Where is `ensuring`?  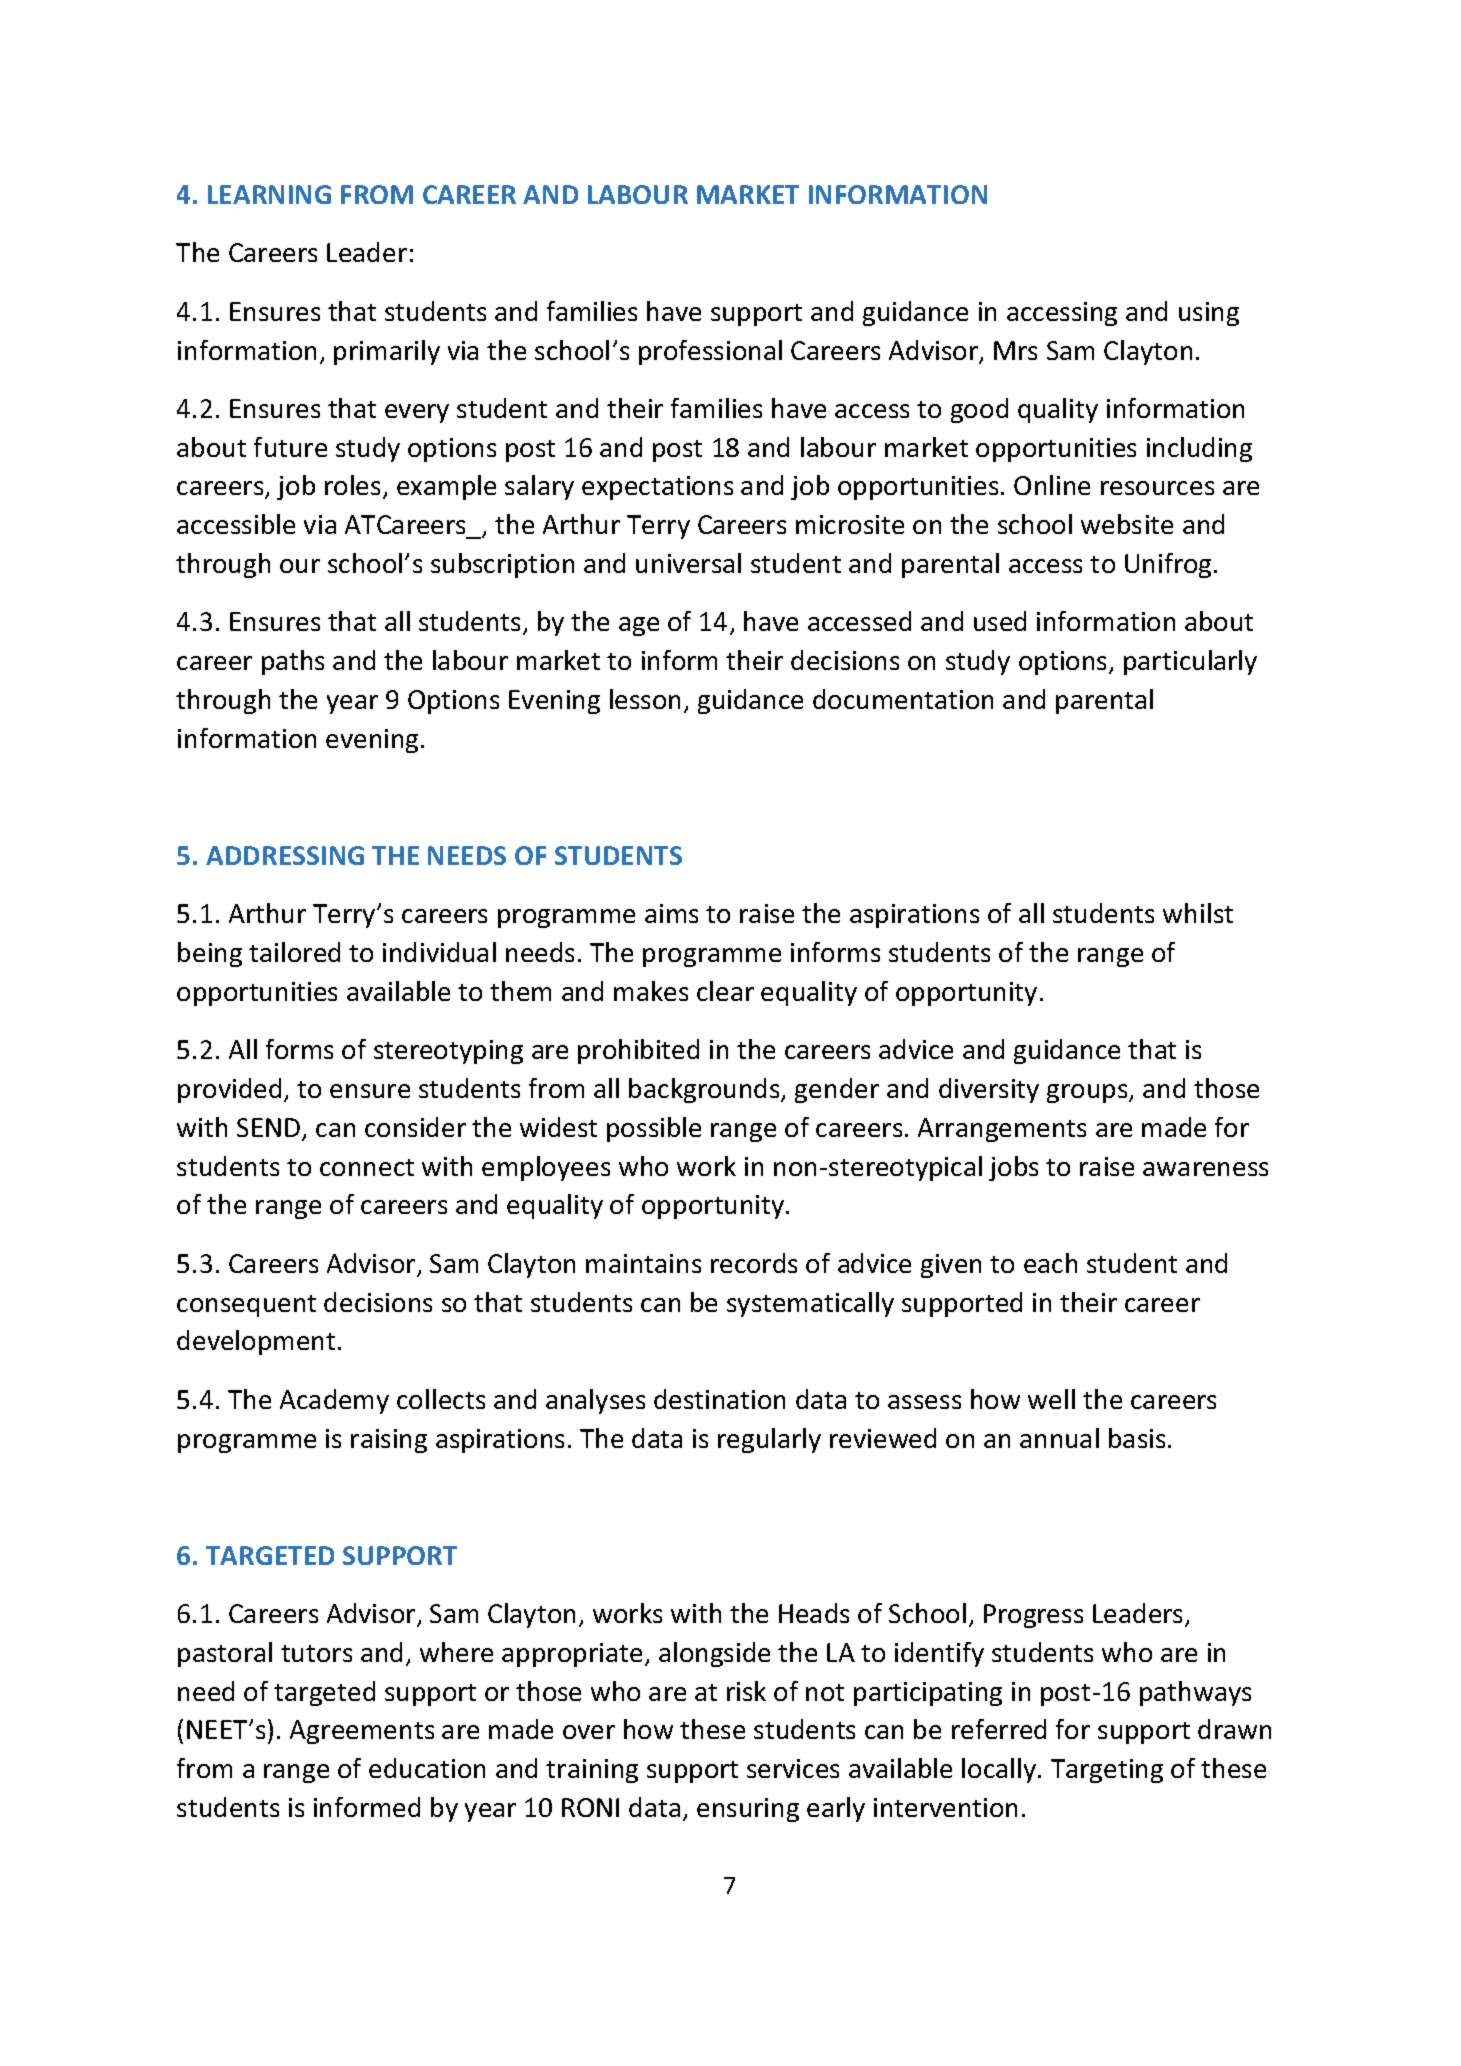 ensuring is located at coordinates (748, 1810).
